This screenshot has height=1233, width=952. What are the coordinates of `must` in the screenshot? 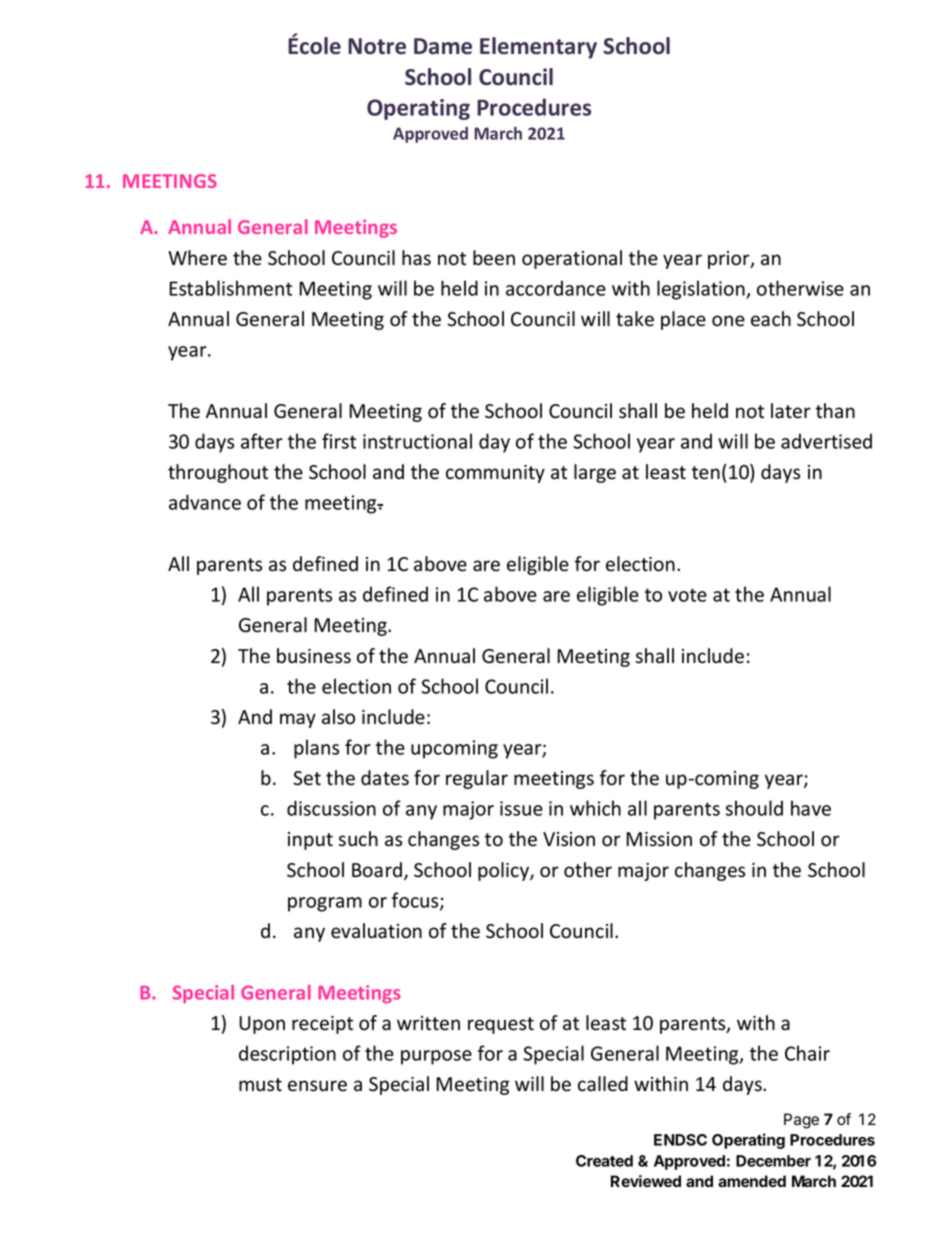 It's located at (260, 1085).
